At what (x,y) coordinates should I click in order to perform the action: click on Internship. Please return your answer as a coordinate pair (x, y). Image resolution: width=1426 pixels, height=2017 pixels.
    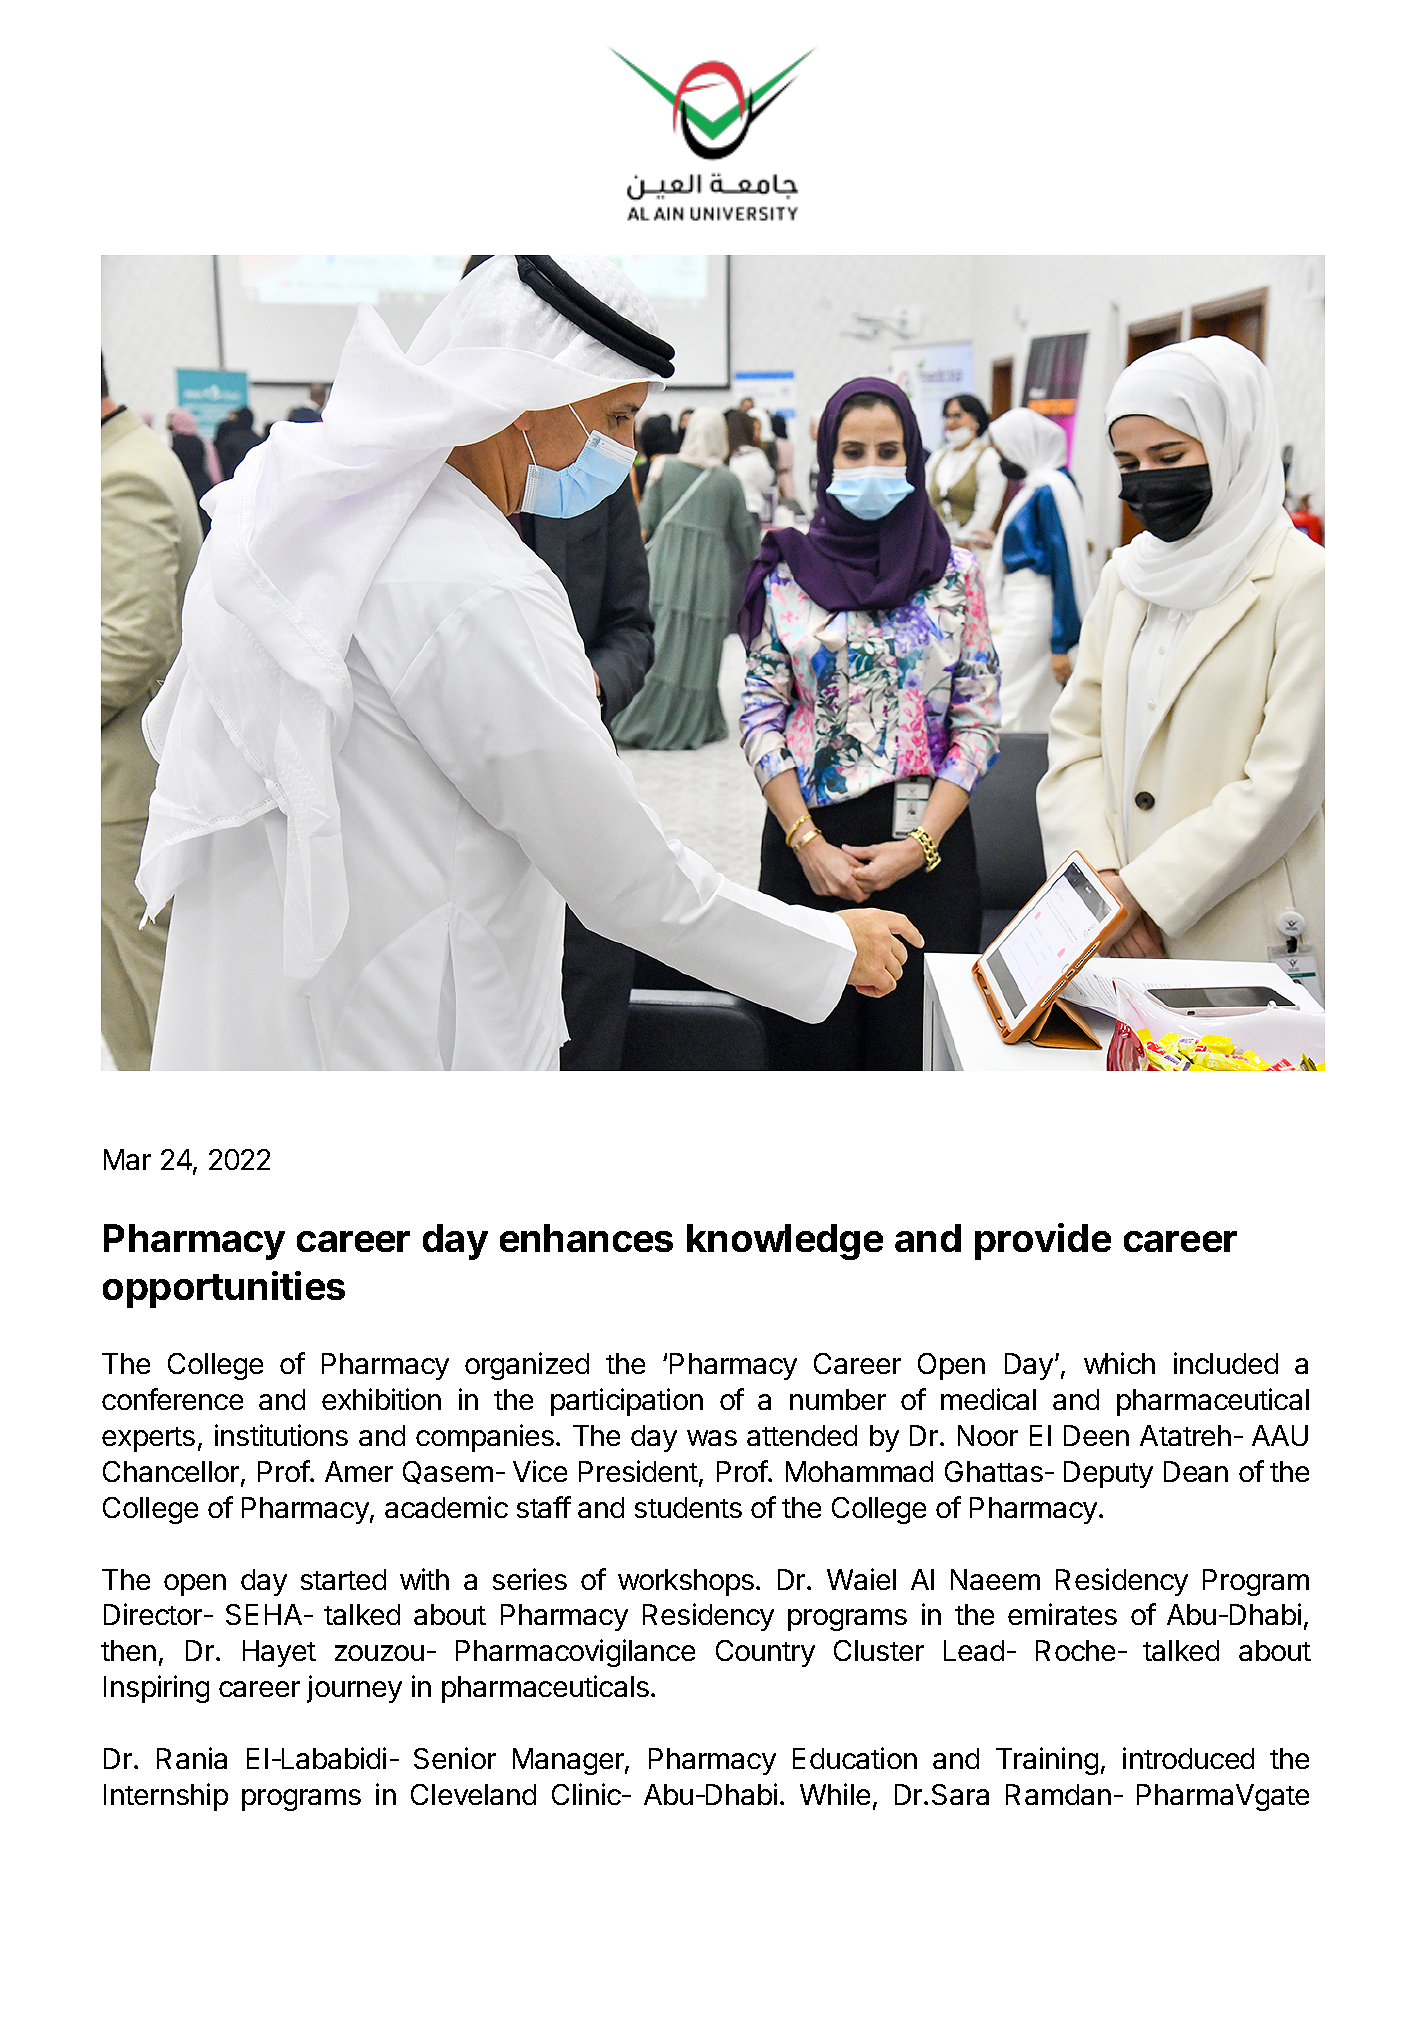
    Looking at the image, I should click on (166, 1797).
